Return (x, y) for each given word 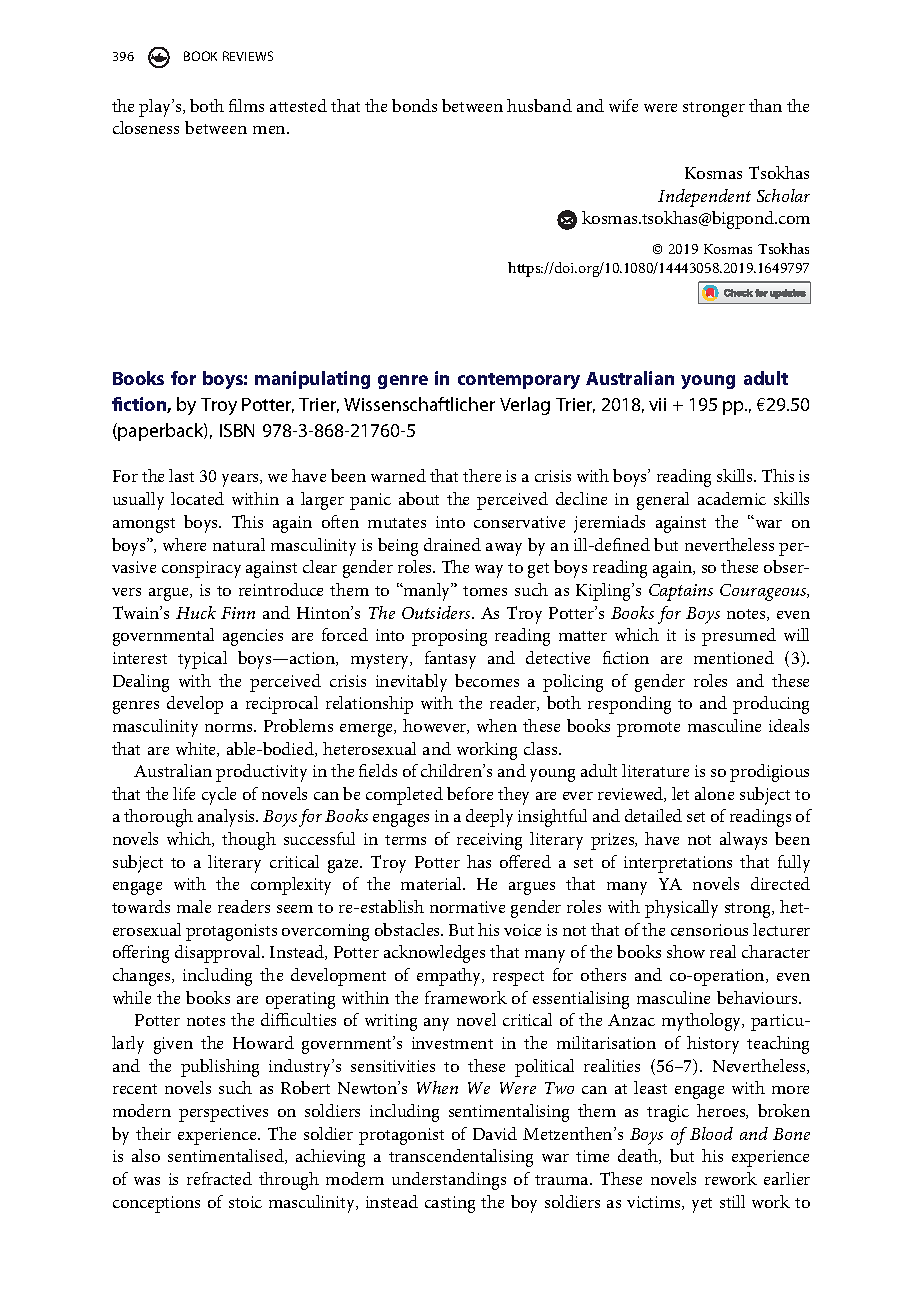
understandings (449, 1181)
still (732, 1201)
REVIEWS (248, 56)
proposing (449, 637)
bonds (414, 105)
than (765, 105)
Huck (196, 612)
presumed (739, 637)
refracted (219, 1178)
